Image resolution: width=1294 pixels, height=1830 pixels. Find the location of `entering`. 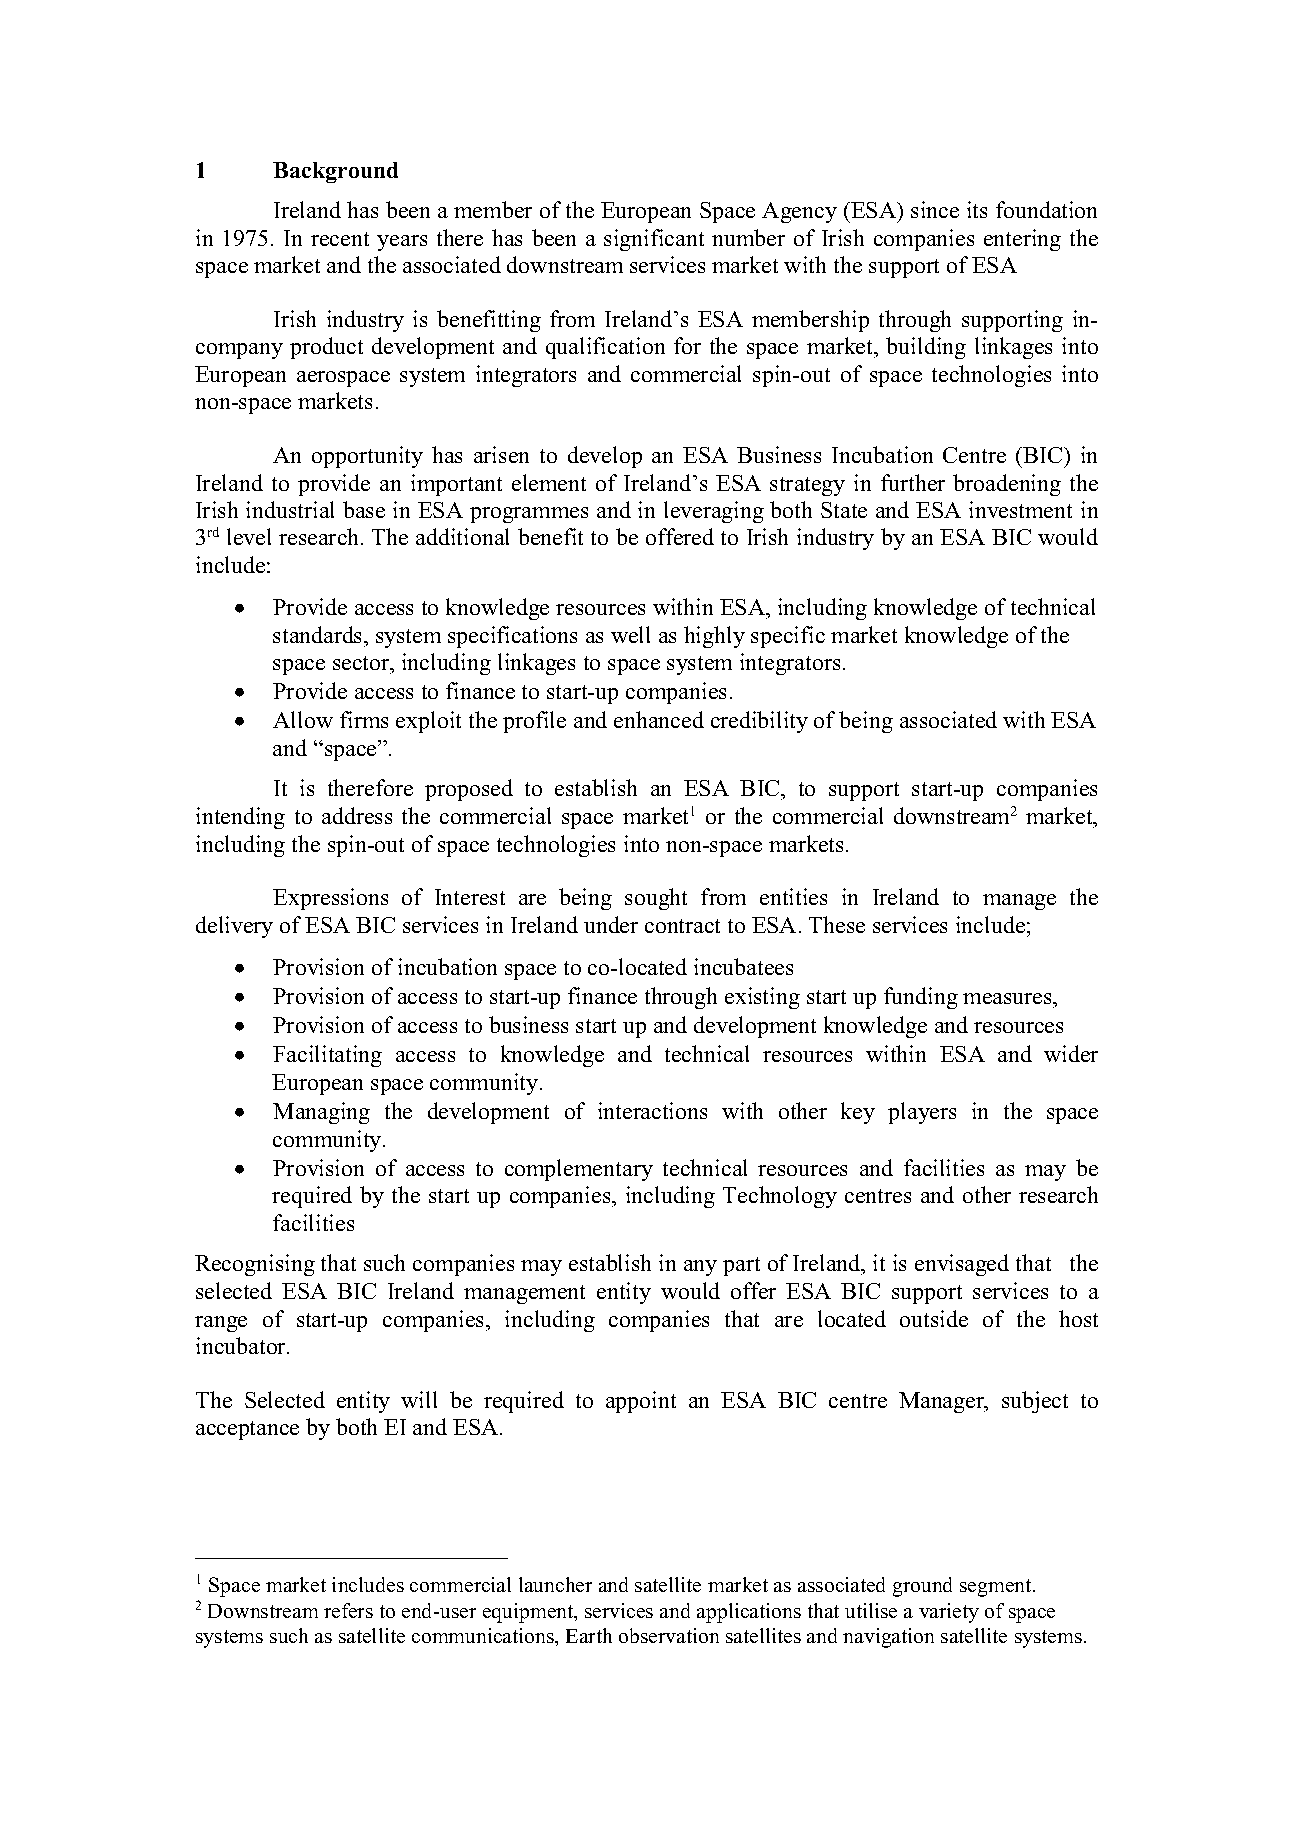

entering is located at coordinates (1022, 240).
